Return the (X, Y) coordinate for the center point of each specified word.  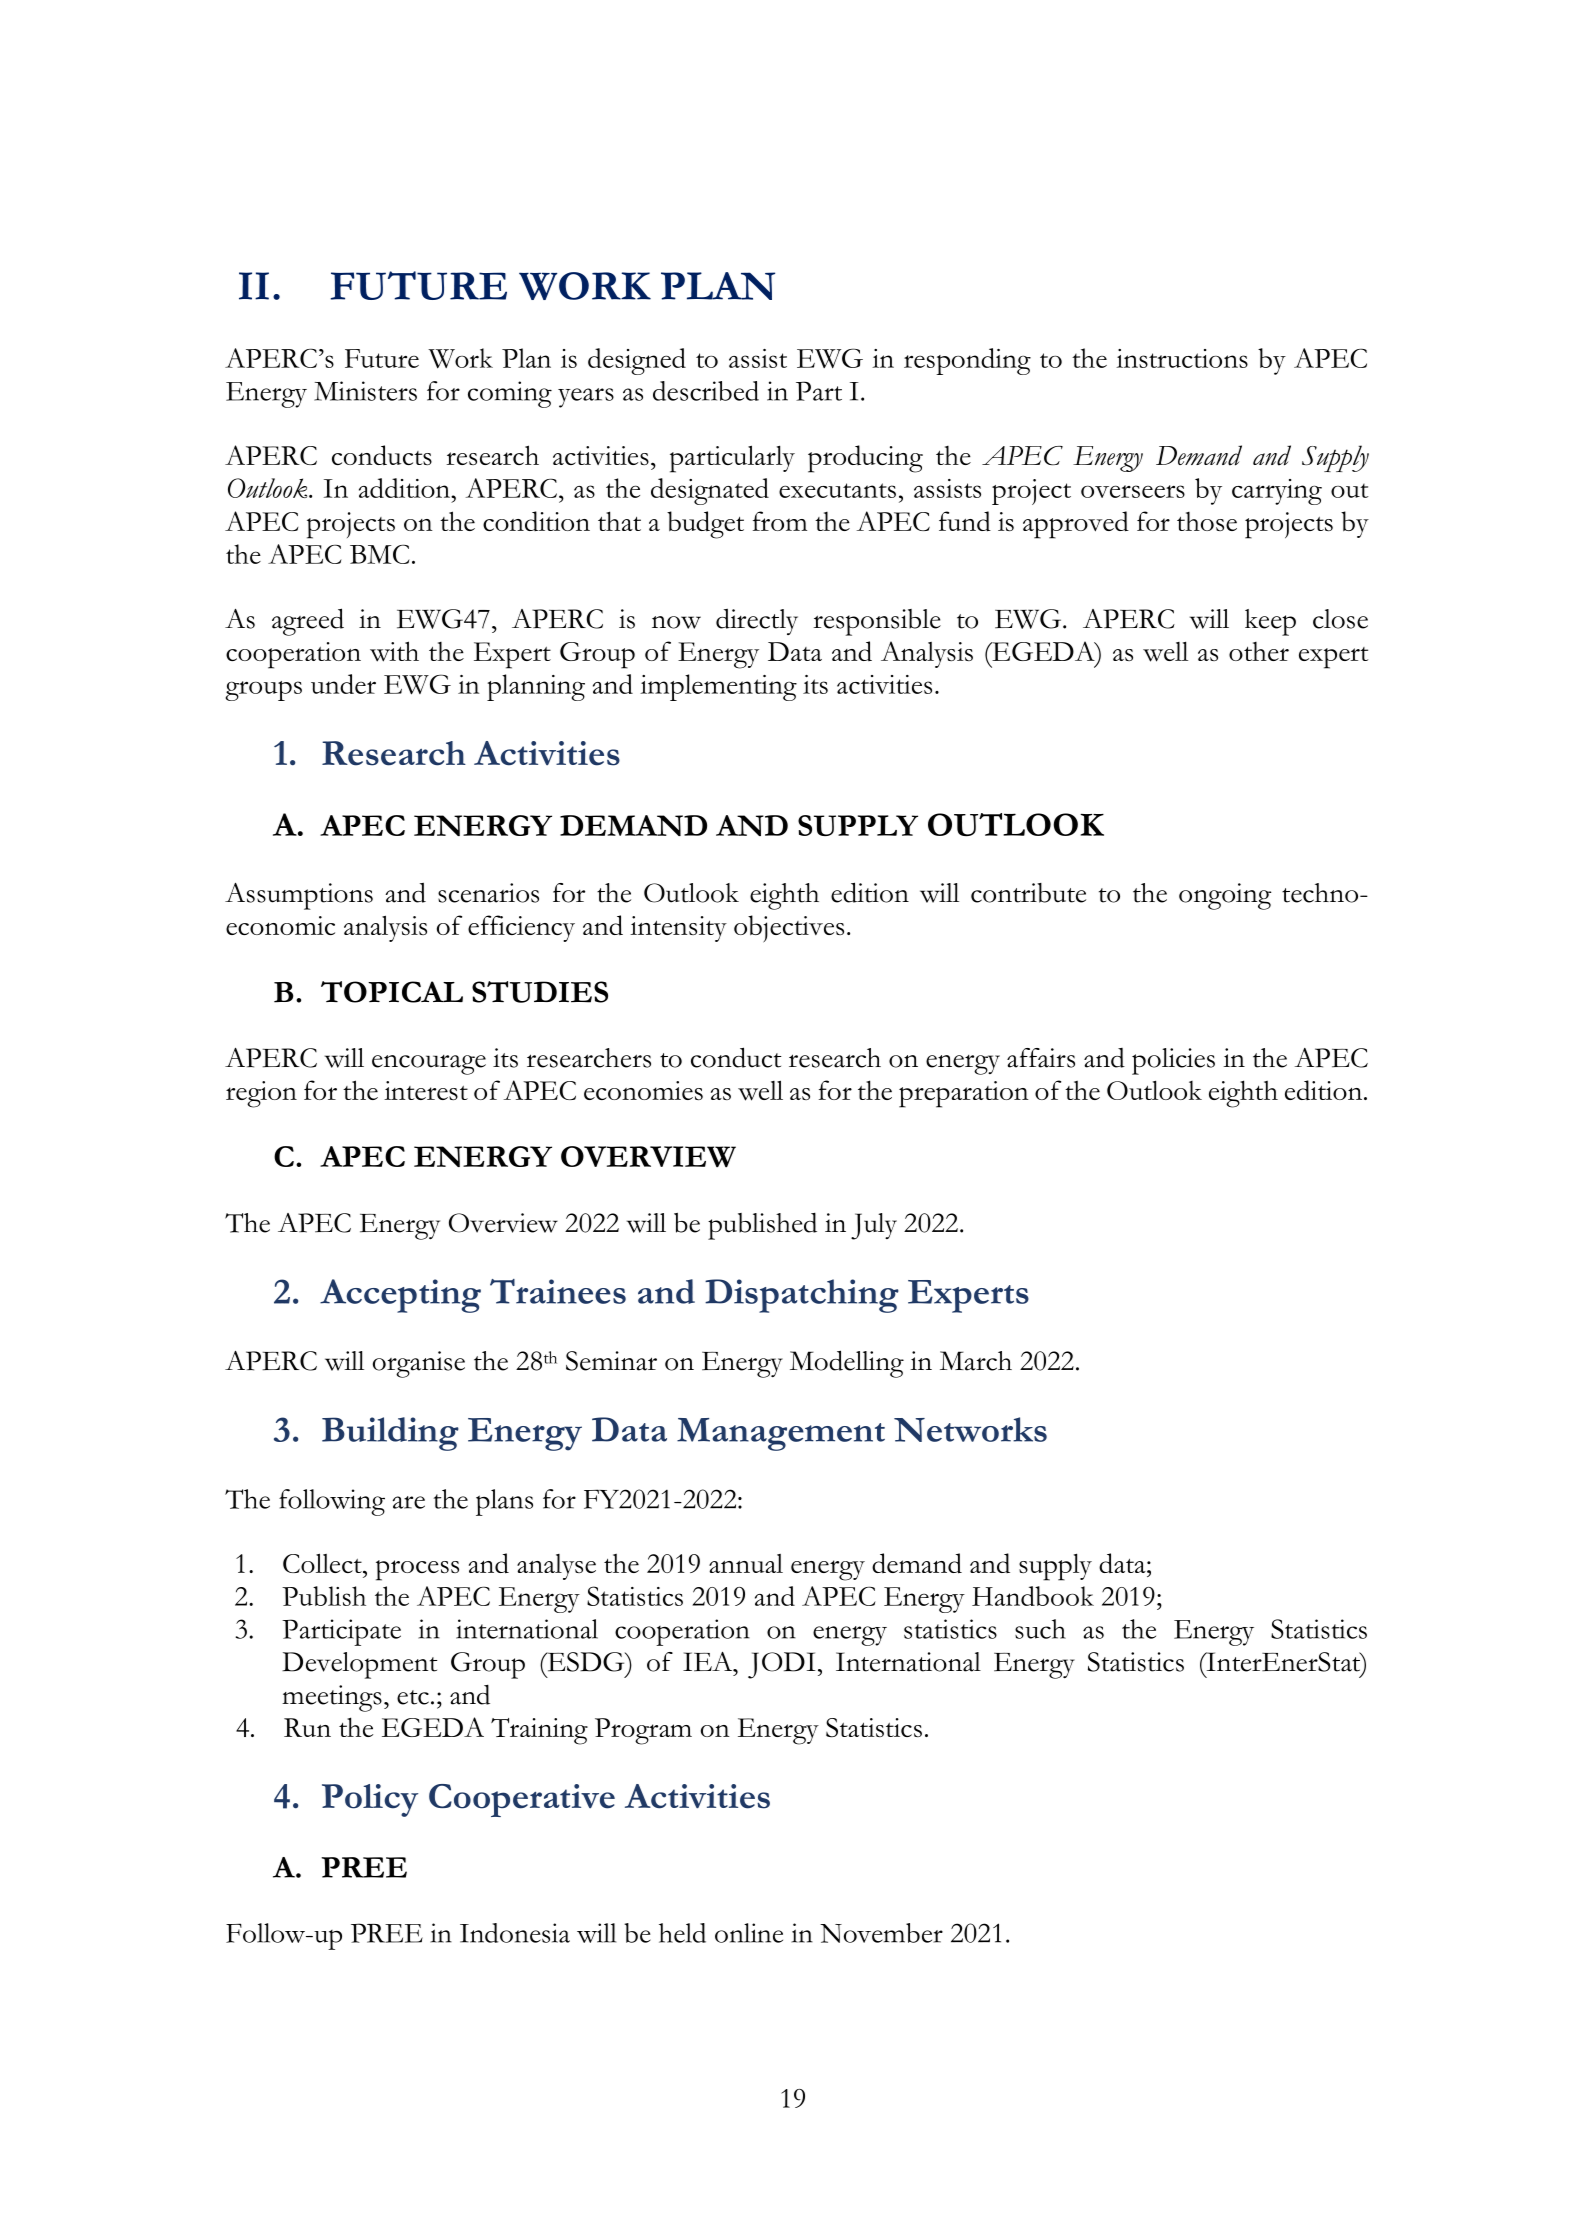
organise (419, 1364)
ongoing (1225, 896)
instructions (1182, 358)
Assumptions (299, 896)
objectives (789, 929)
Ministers (365, 391)
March (976, 1361)
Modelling (847, 1364)
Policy (370, 1800)
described (706, 391)
